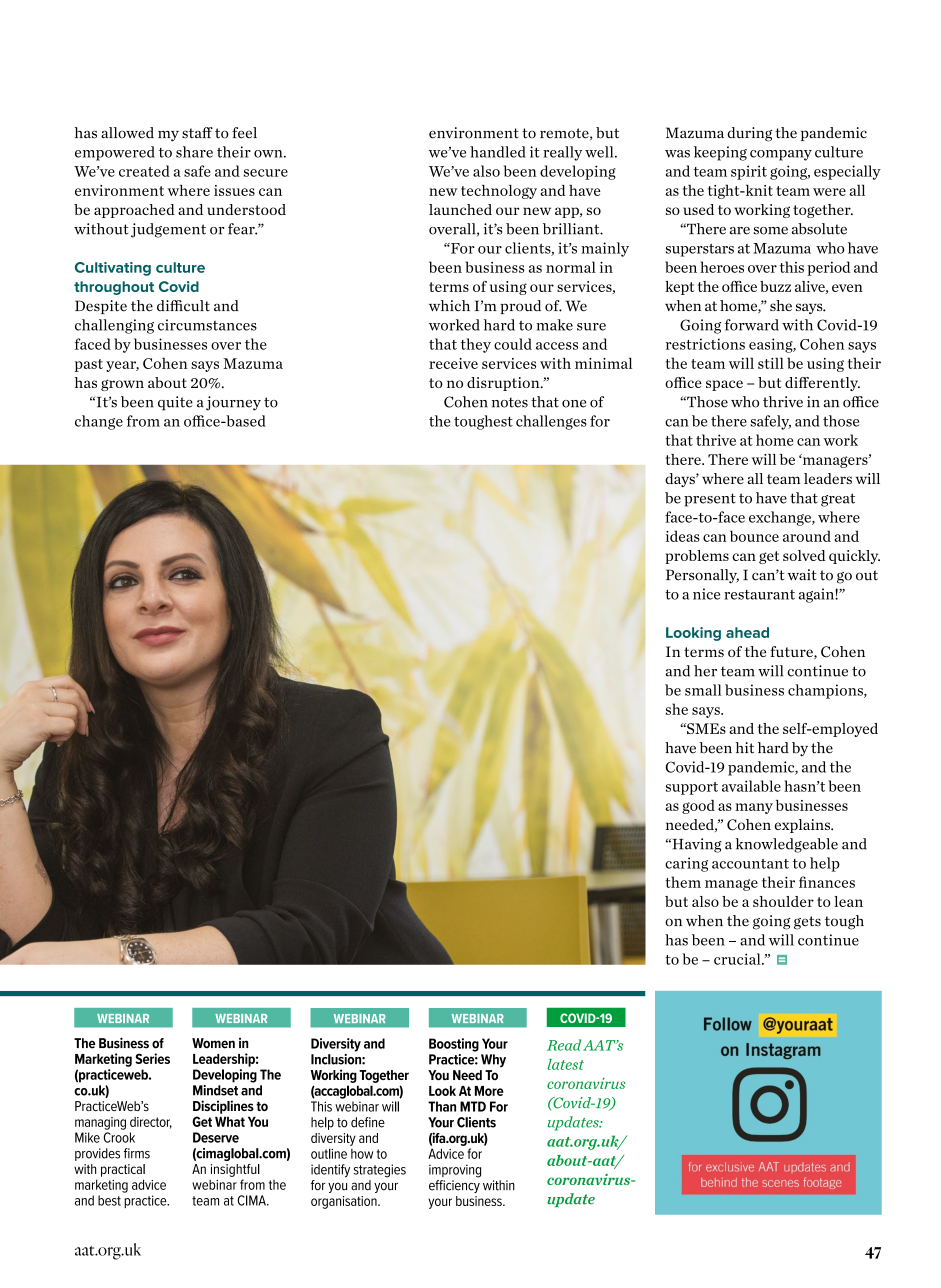  I want to click on improving, so click(455, 1171).
